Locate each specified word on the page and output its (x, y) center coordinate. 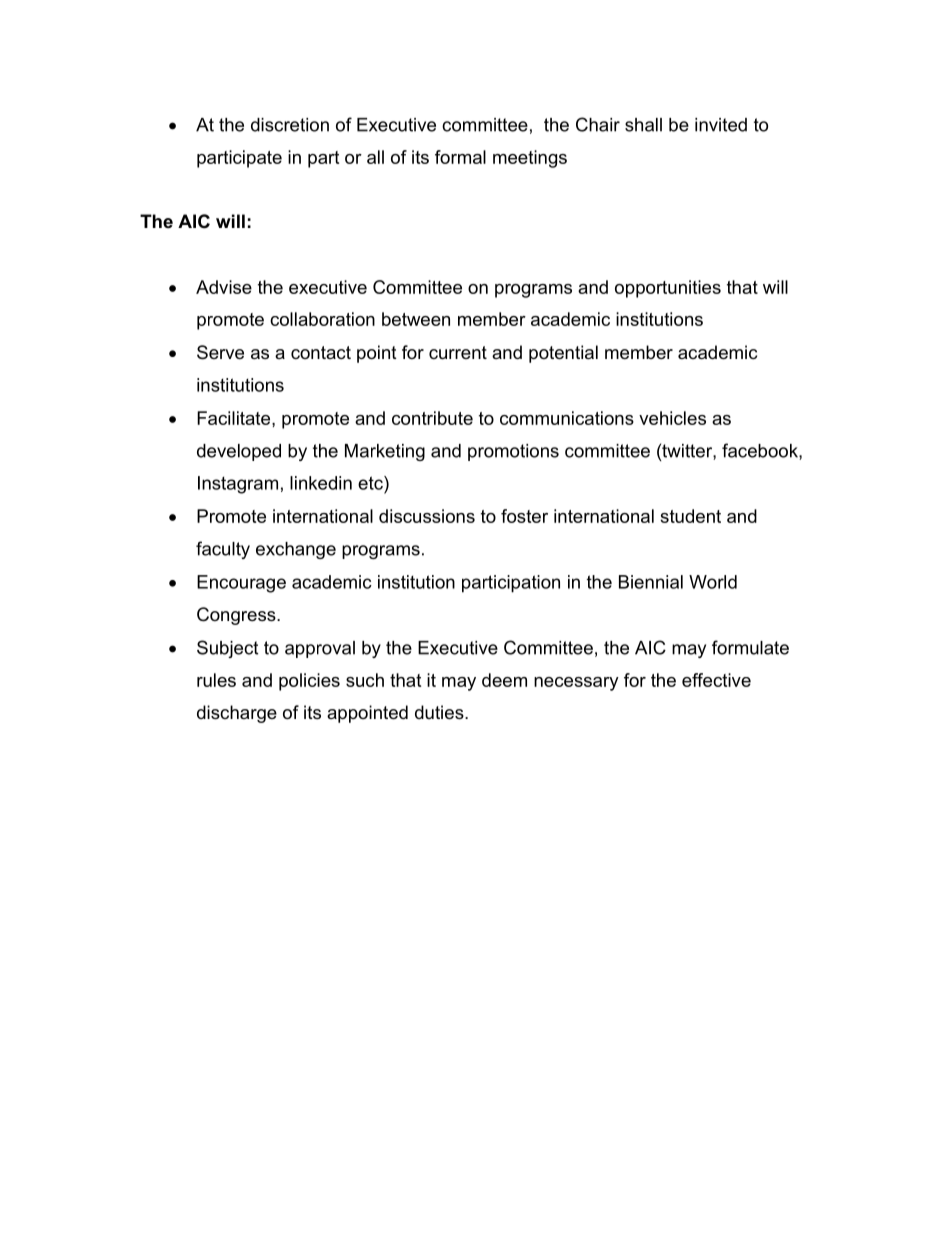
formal (460, 157)
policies (309, 682)
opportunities (668, 289)
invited (721, 125)
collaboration (322, 319)
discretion (290, 125)
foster (524, 516)
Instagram (238, 485)
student (690, 516)
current (458, 353)
